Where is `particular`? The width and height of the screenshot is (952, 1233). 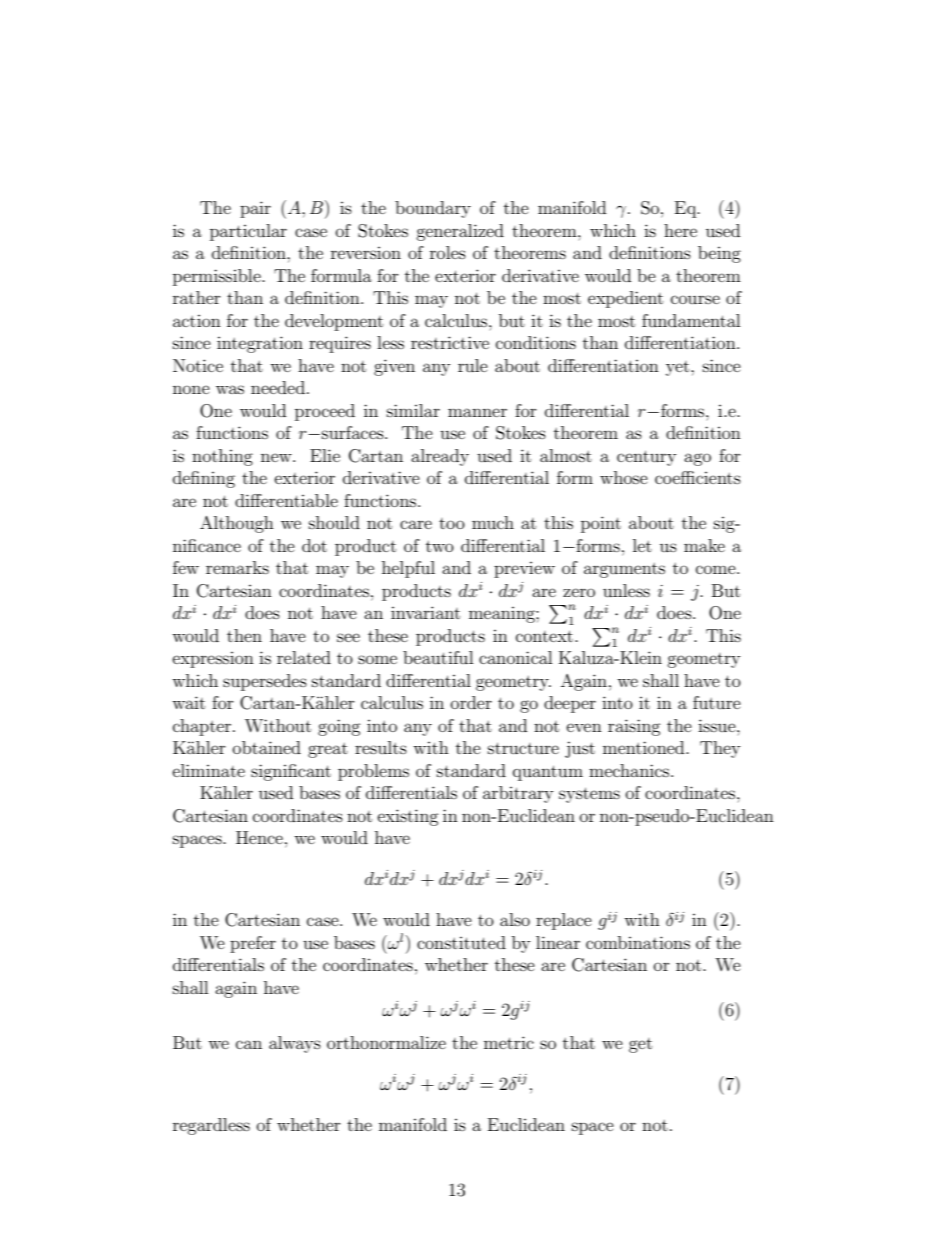
particular is located at coordinates (248, 232).
